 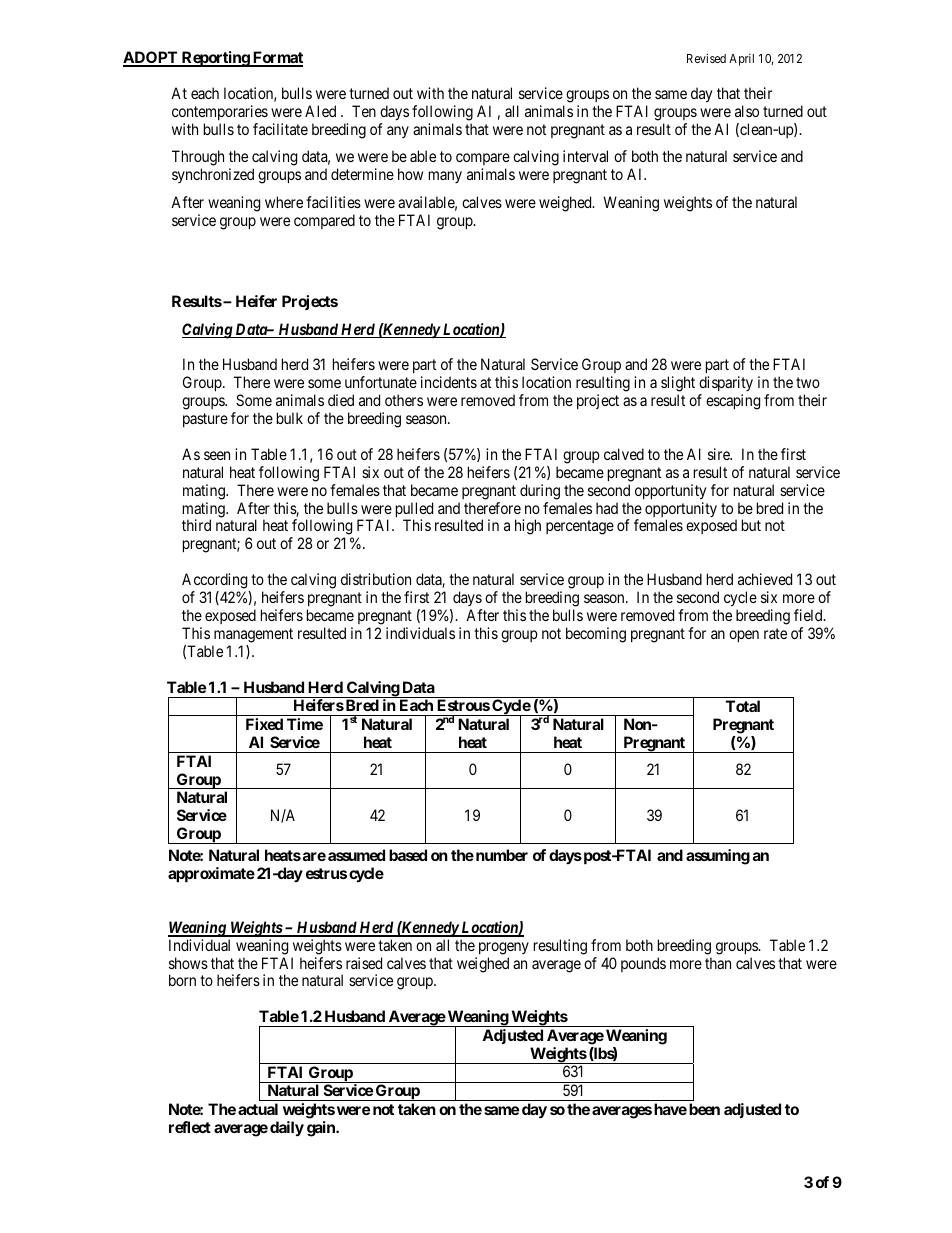 What do you see at coordinates (741, 60) in the screenshot?
I see `April` at bounding box center [741, 60].
